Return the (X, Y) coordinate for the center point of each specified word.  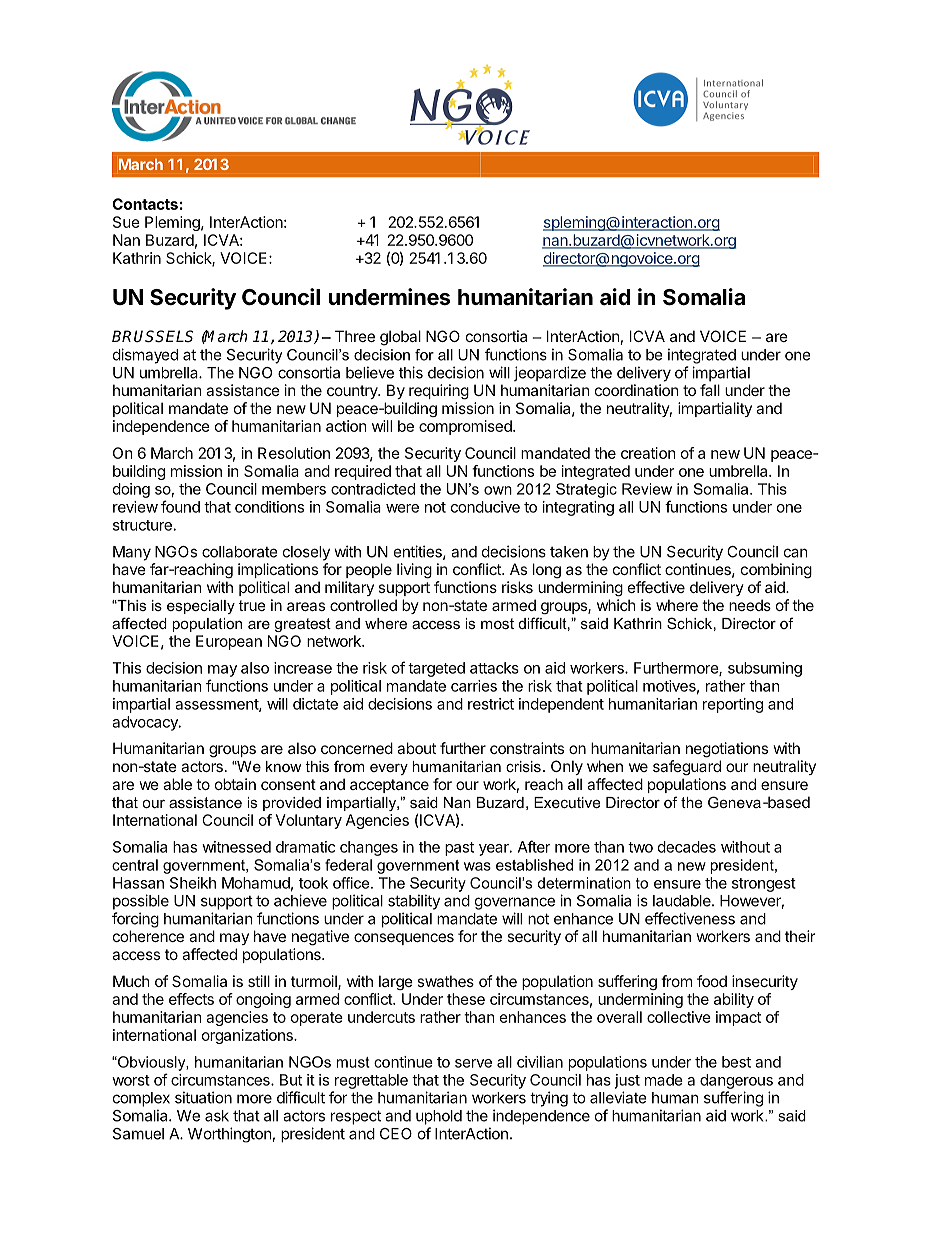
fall (710, 390)
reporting (733, 705)
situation (203, 1097)
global (400, 338)
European (229, 642)
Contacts (145, 204)
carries (474, 686)
